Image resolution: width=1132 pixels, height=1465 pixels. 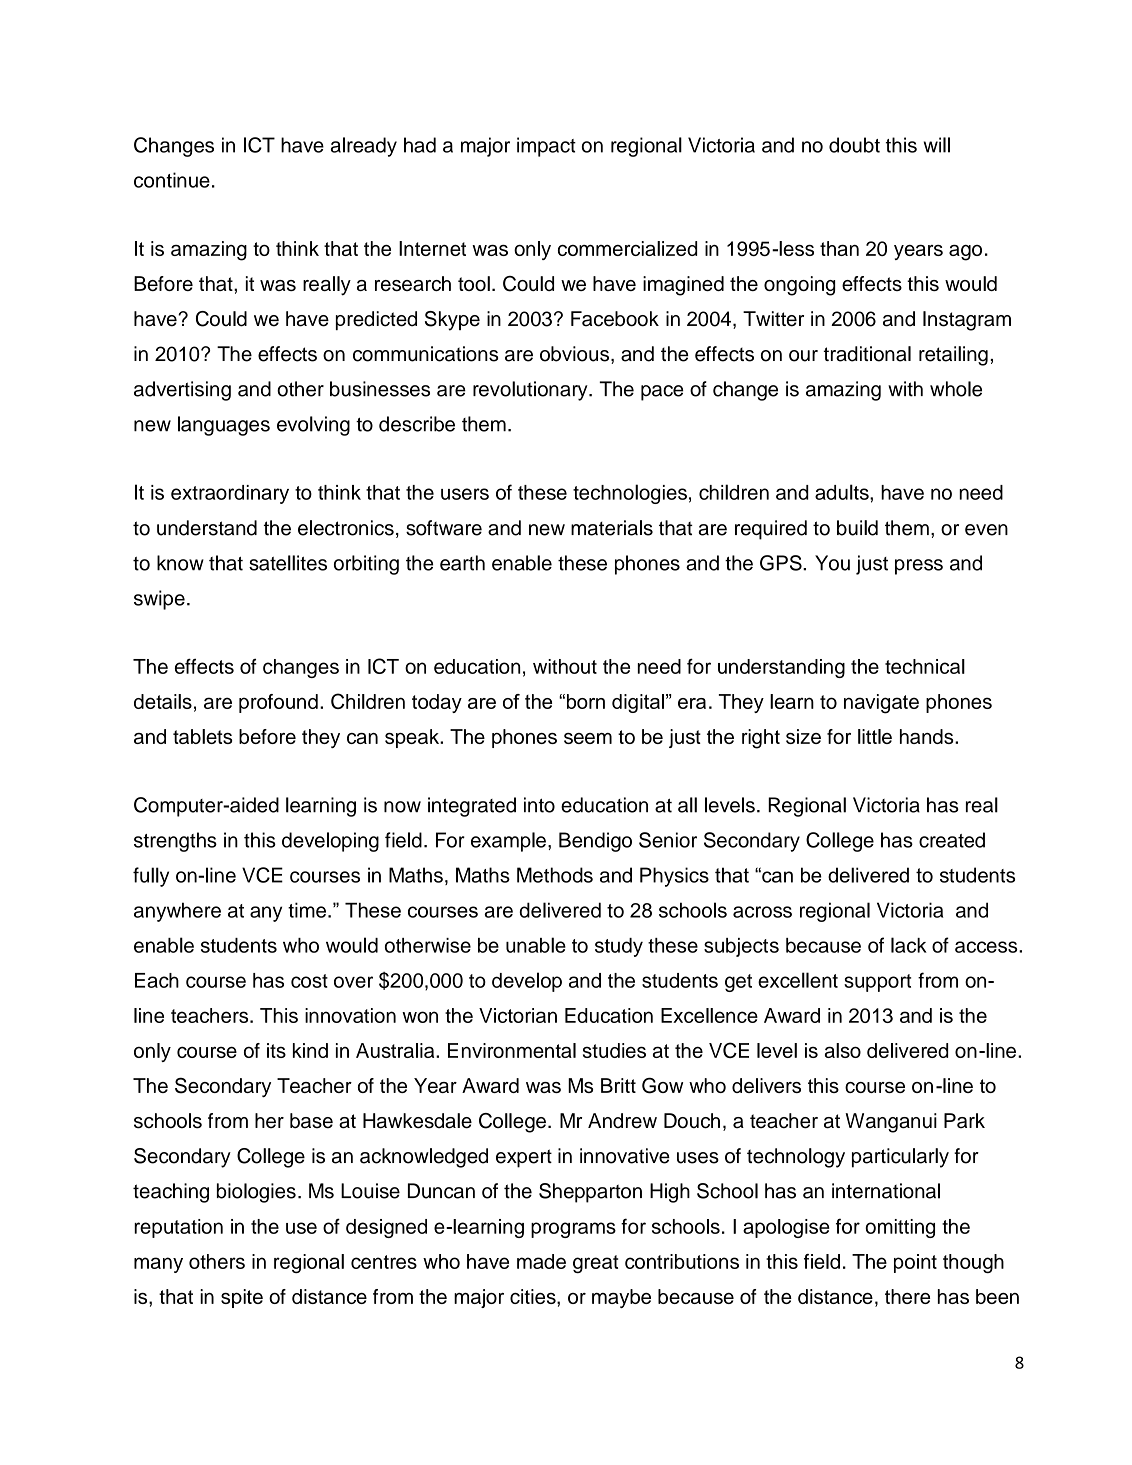 What do you see at coordinates (877, 983) in the document?
I see `support` at bounding box center [877, 983].
